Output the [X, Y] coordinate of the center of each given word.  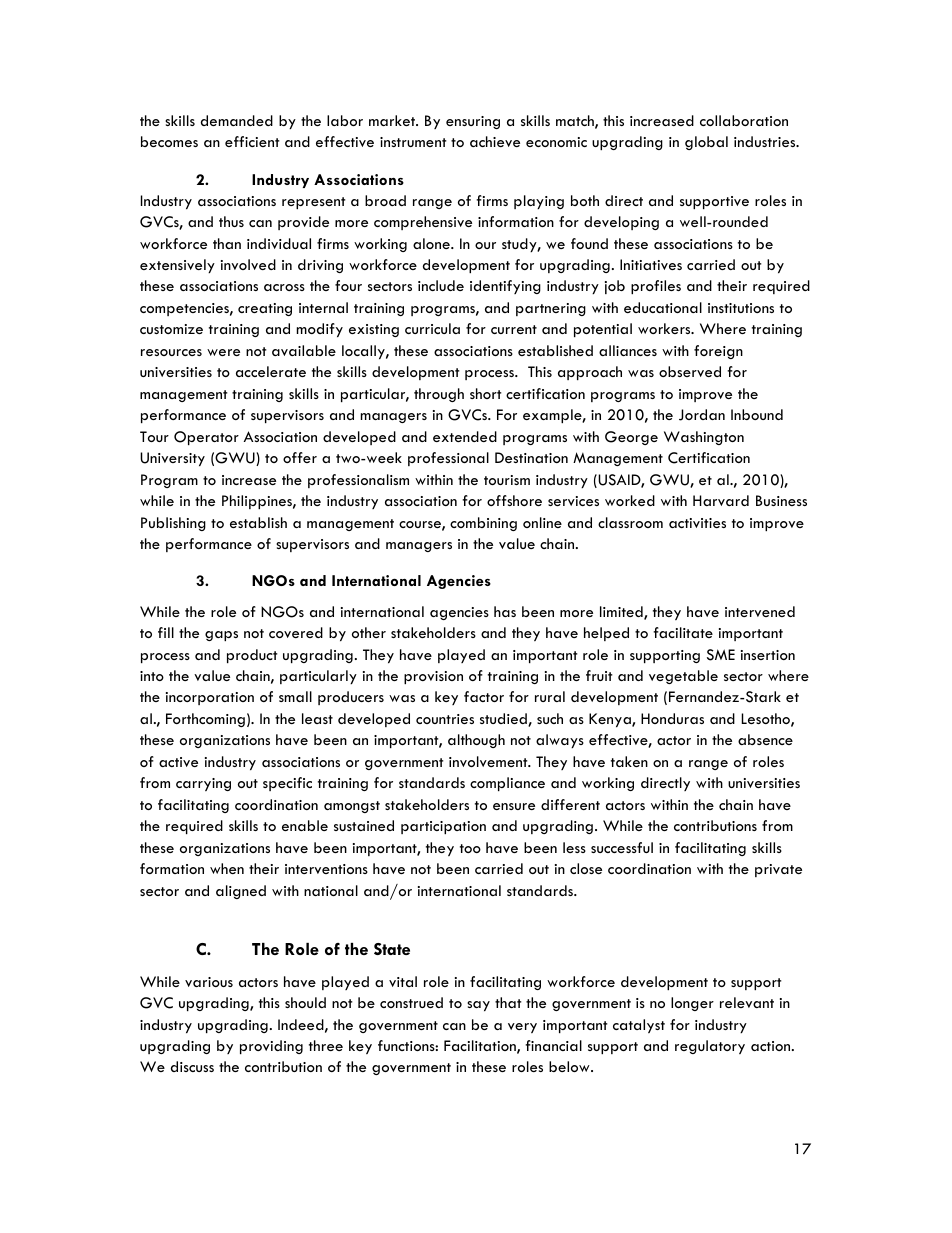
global [706, 143]
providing [271, 1047]
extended [465, 436]
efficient [252, 141]
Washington [704, 438]
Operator [206, 438]
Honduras [672, 718]
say [478, 1006]
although [476, 741]
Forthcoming [205, 720]
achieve [495, 141]
